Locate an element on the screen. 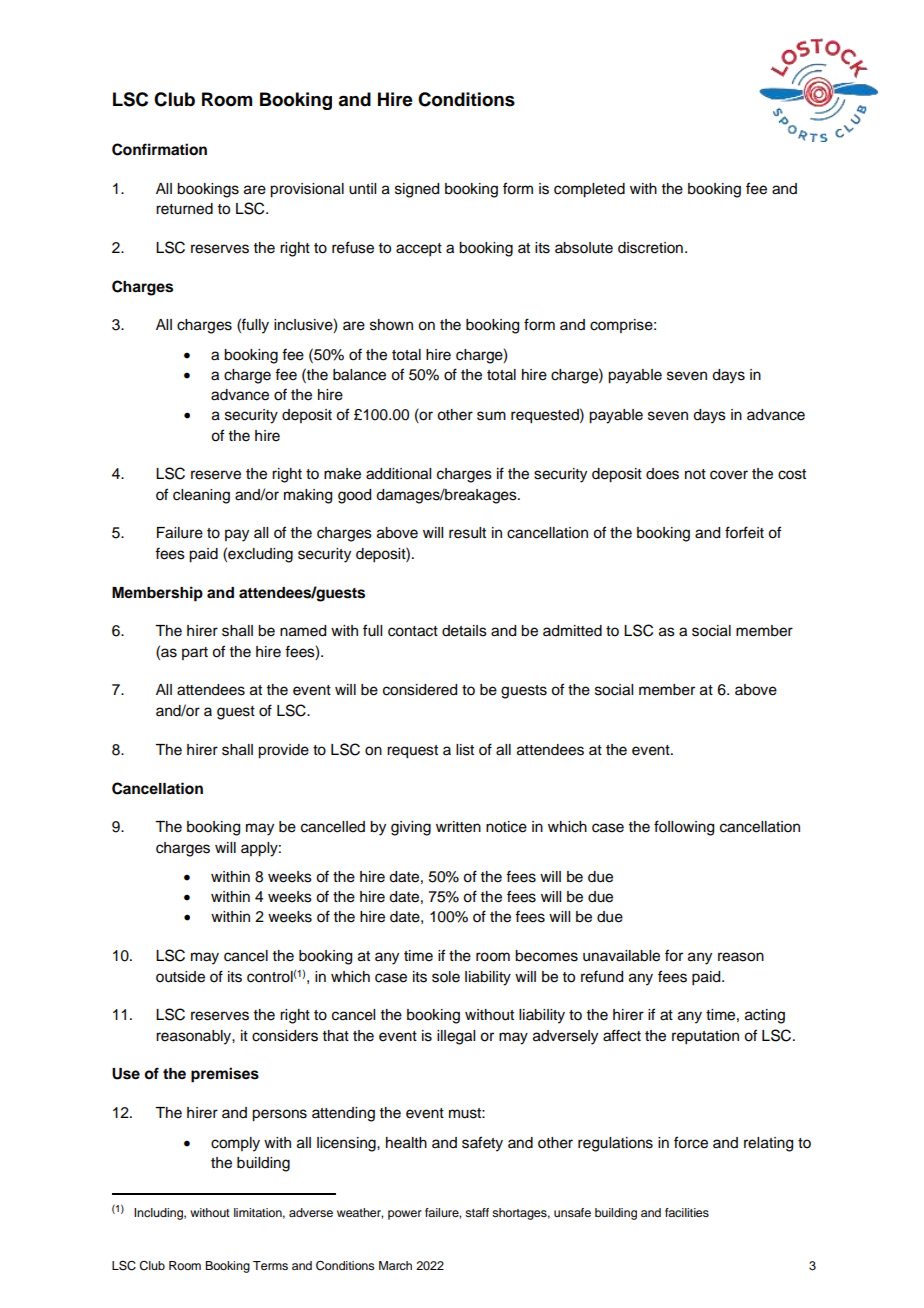 The image size is (924, 1308). signed is located at coordinates (417, 190).
